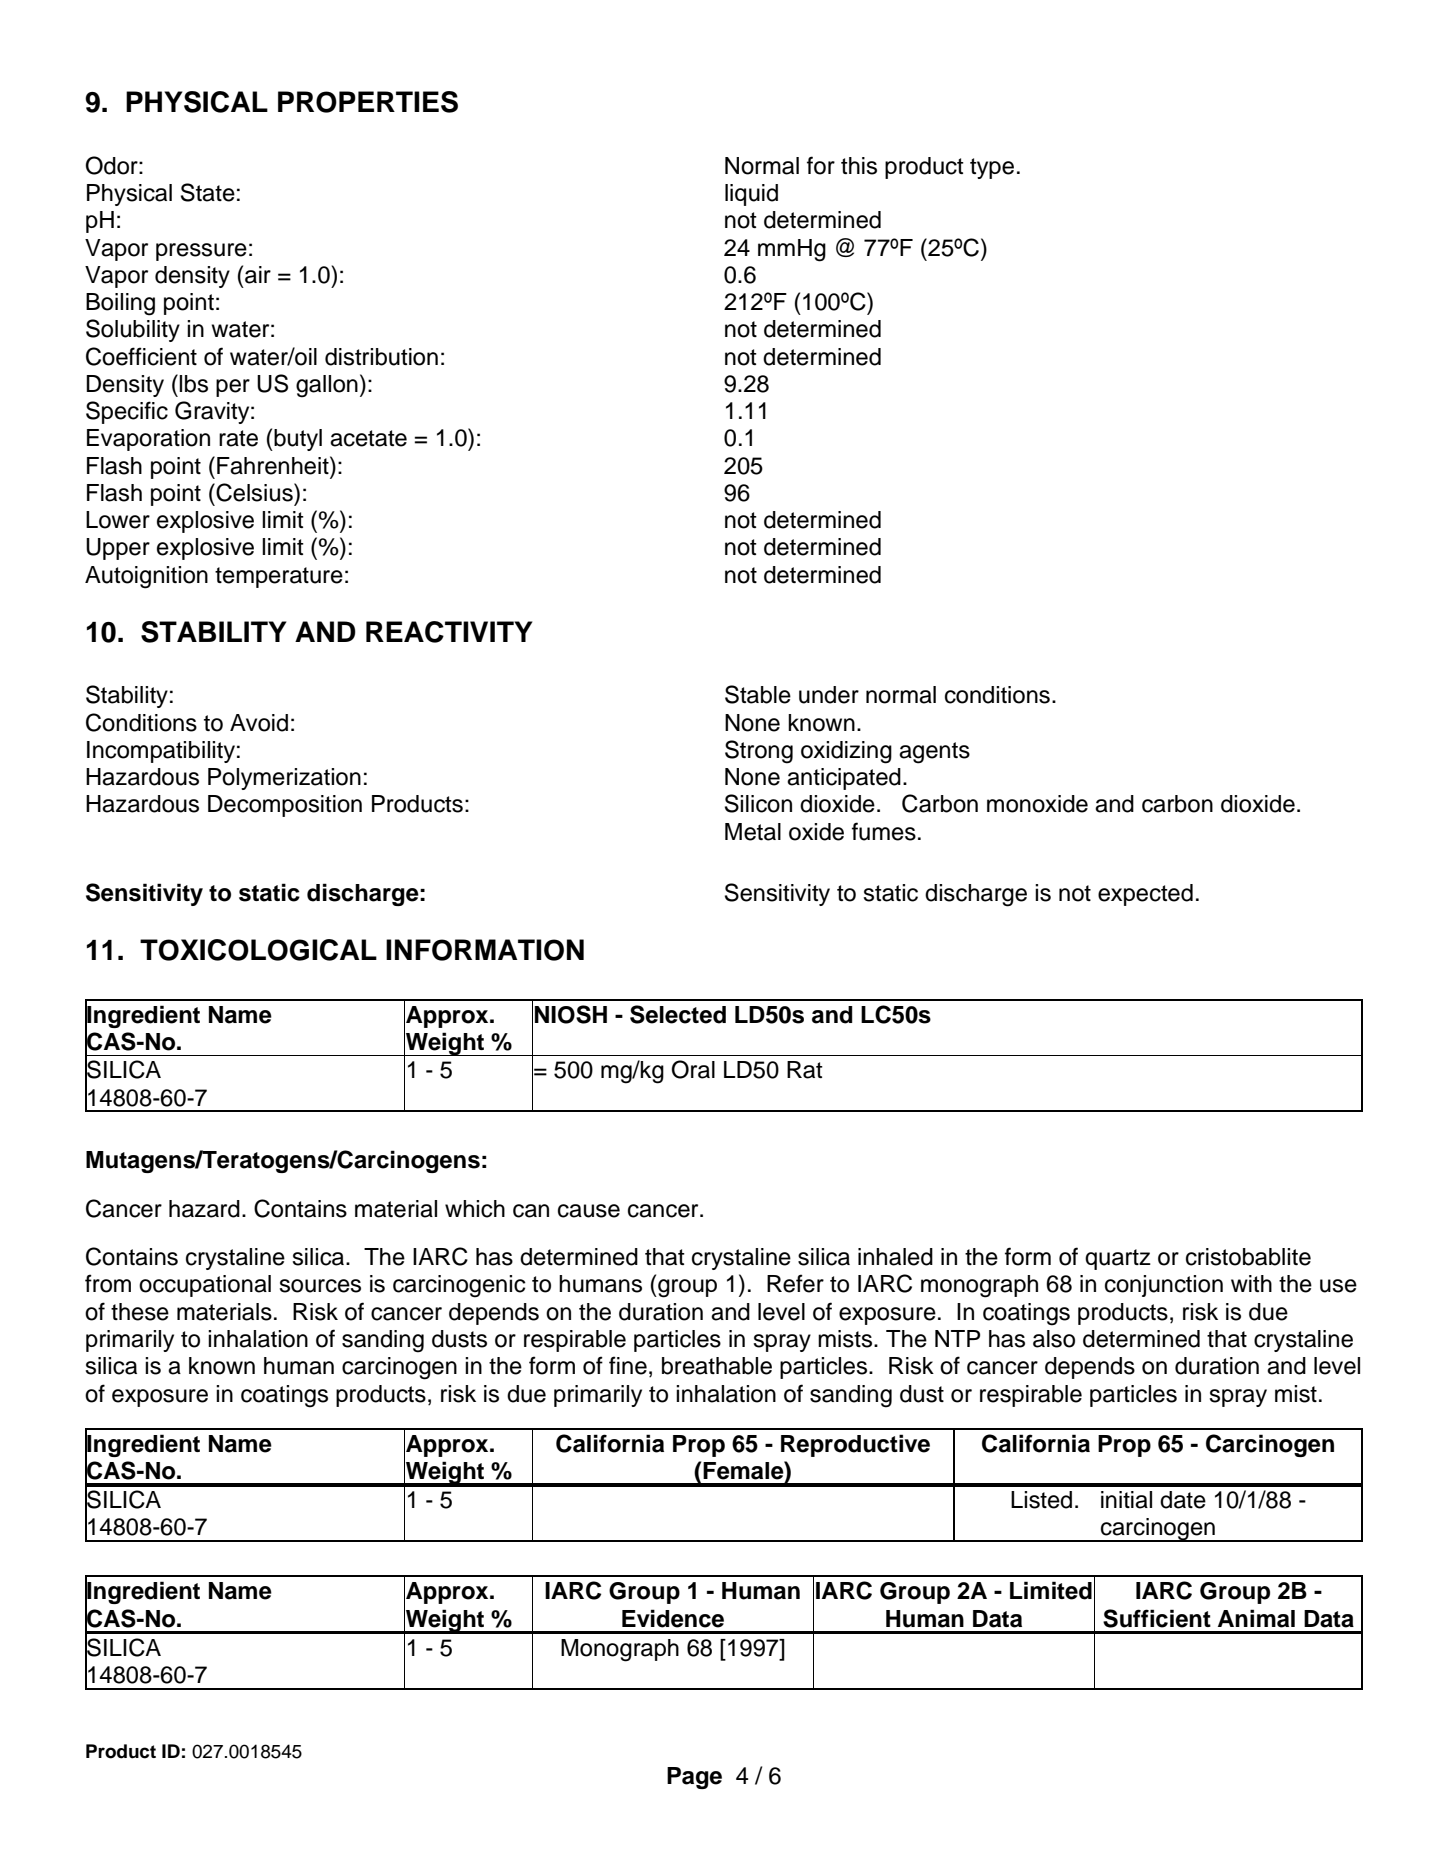  Describe the element at coordinates (992, 168) in the screenshot. I see `type` at that location.
